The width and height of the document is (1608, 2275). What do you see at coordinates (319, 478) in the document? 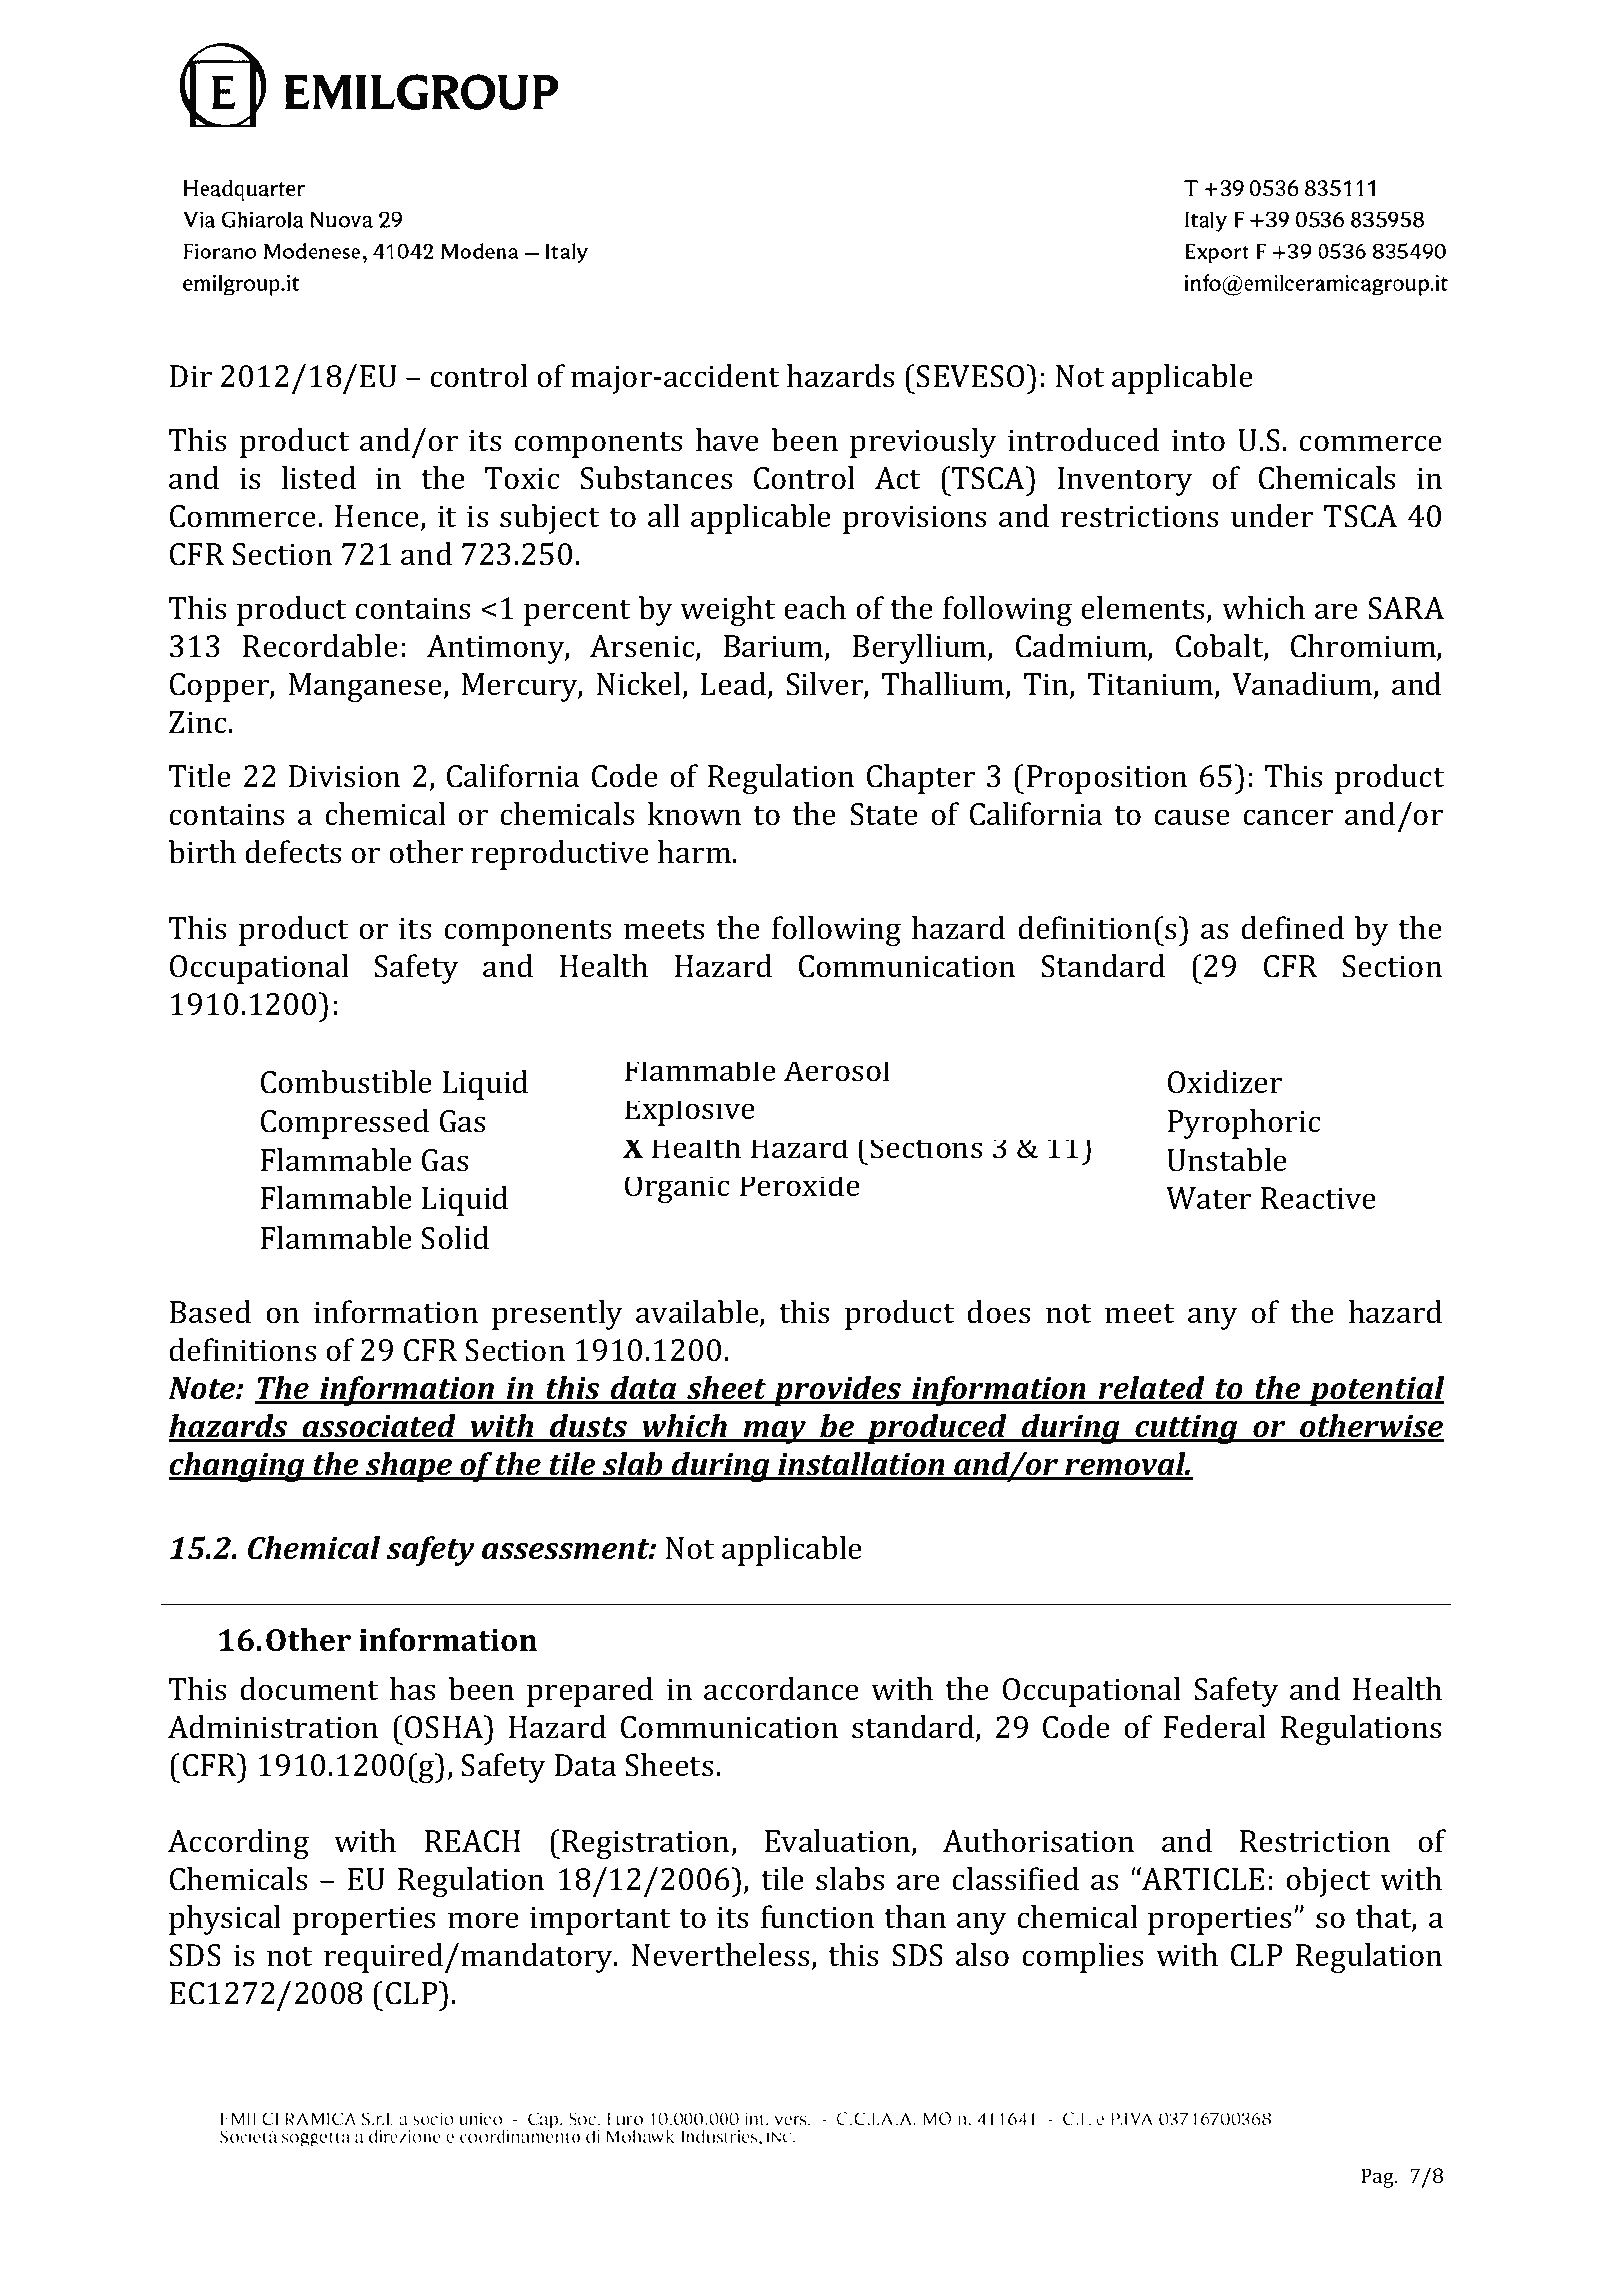
I see `listed` at bounding box center [319, 478].
